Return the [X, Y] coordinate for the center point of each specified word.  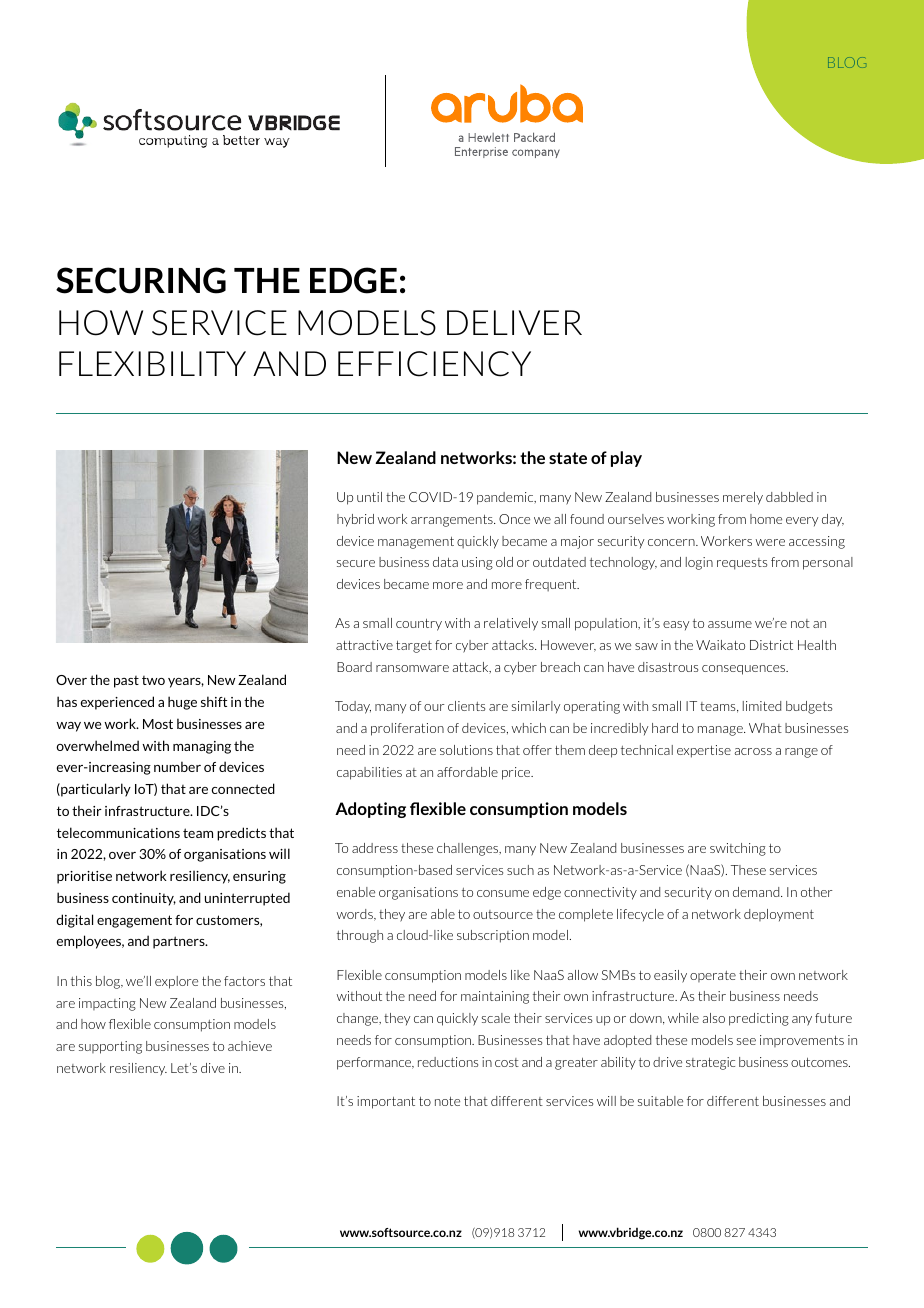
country [419, 625]
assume [730, 624]
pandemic [506, 498]
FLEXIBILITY [152, 363]
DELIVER [514, 322]
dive [213, 1068]
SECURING [141, 280]
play [626, 459]
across [753, 751]
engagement [134, 921]
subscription [493, 936]
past [126, 682]
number [177, 766]
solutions [466, 750]
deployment [779, 915]
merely [743, 498]
